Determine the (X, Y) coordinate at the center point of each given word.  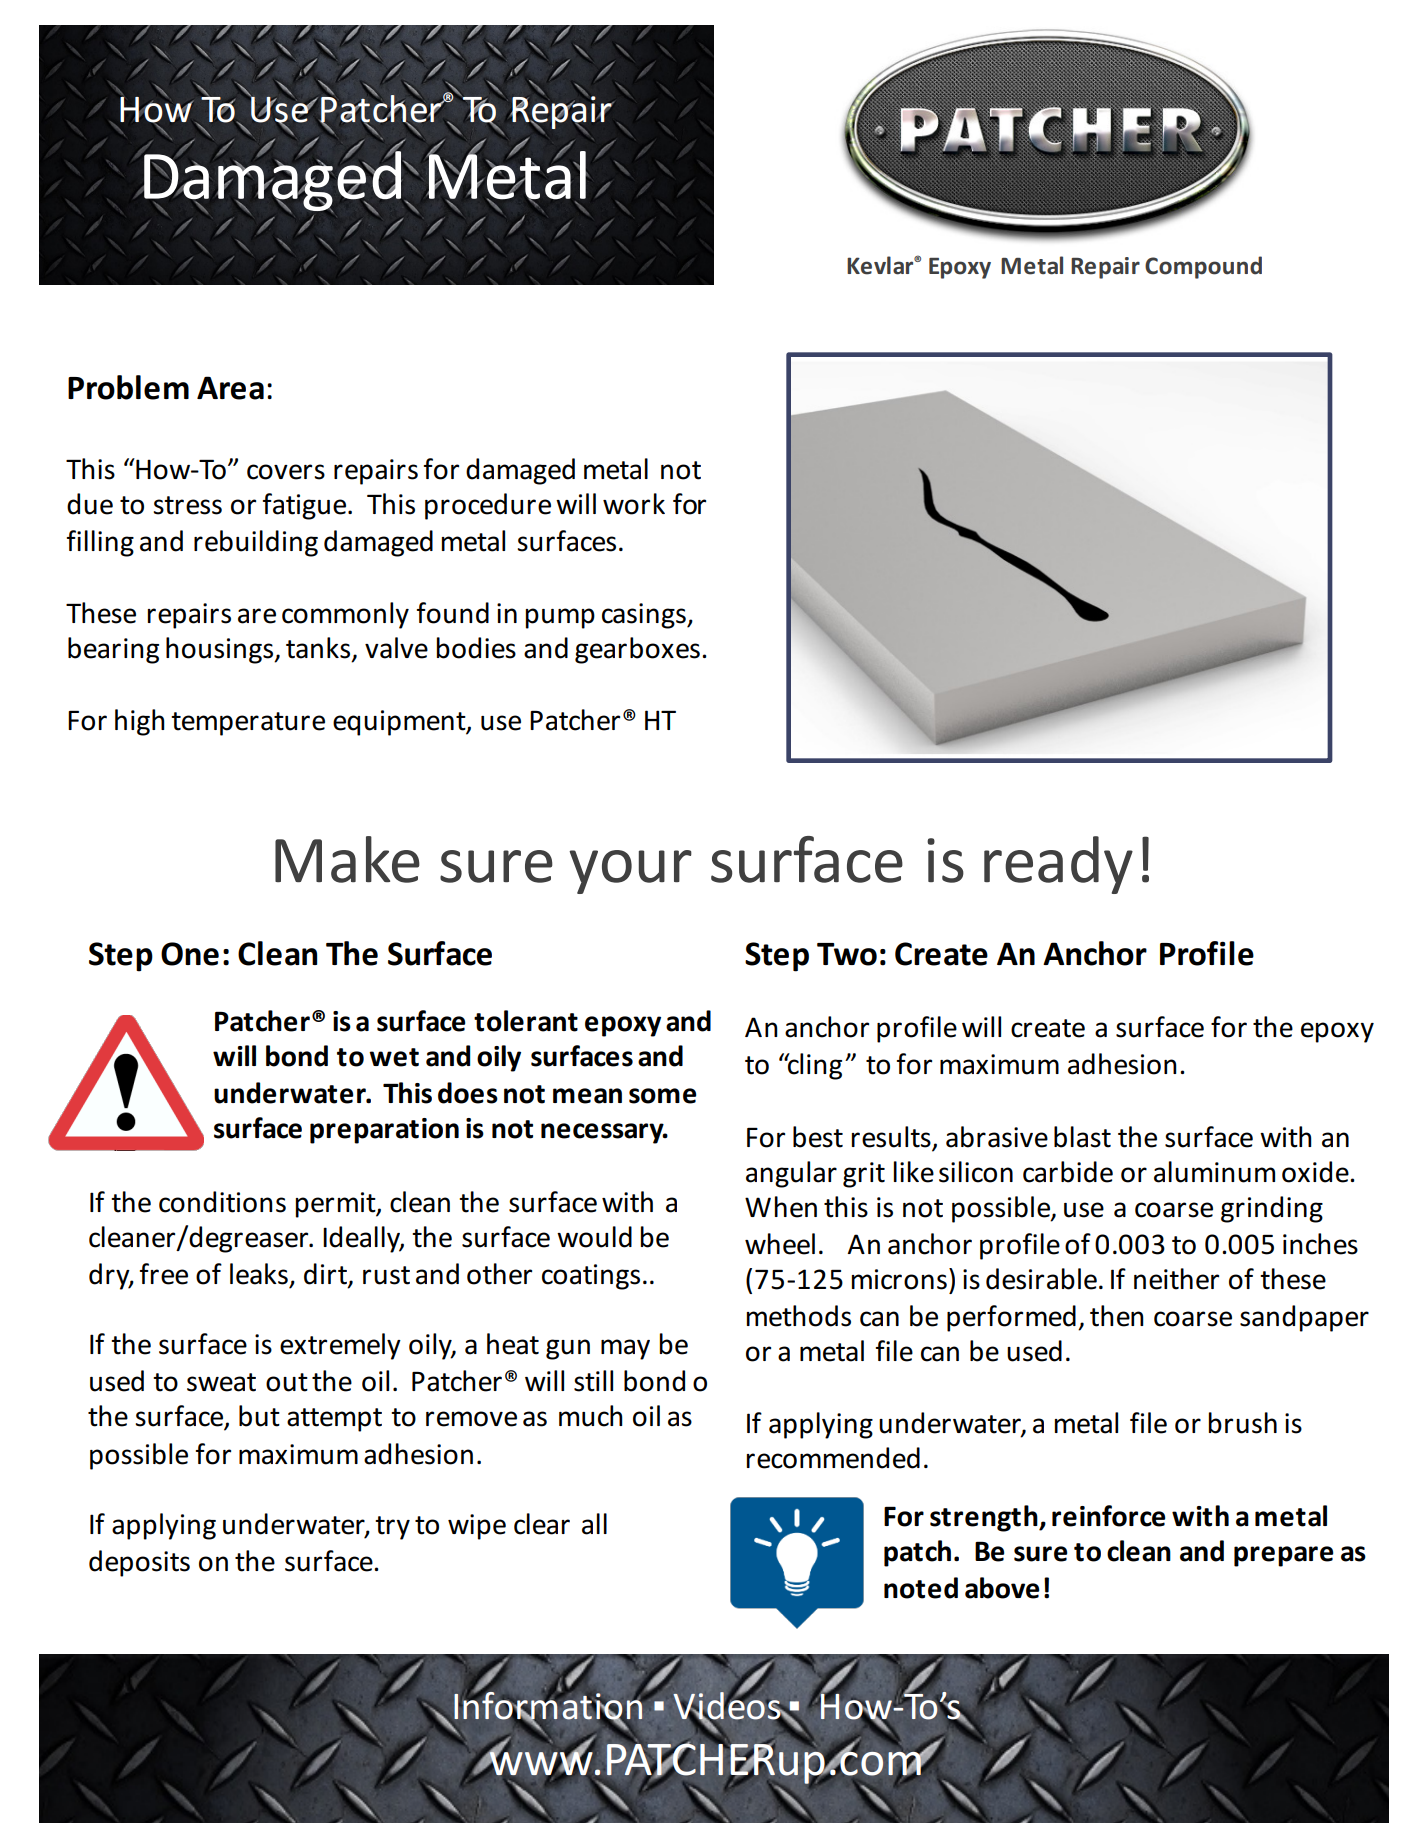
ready (1058, 865)
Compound (1203, 267)
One (190, 954)
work (634, 504)
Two (847, 954)
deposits (139, 1563)
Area (230, 388)
